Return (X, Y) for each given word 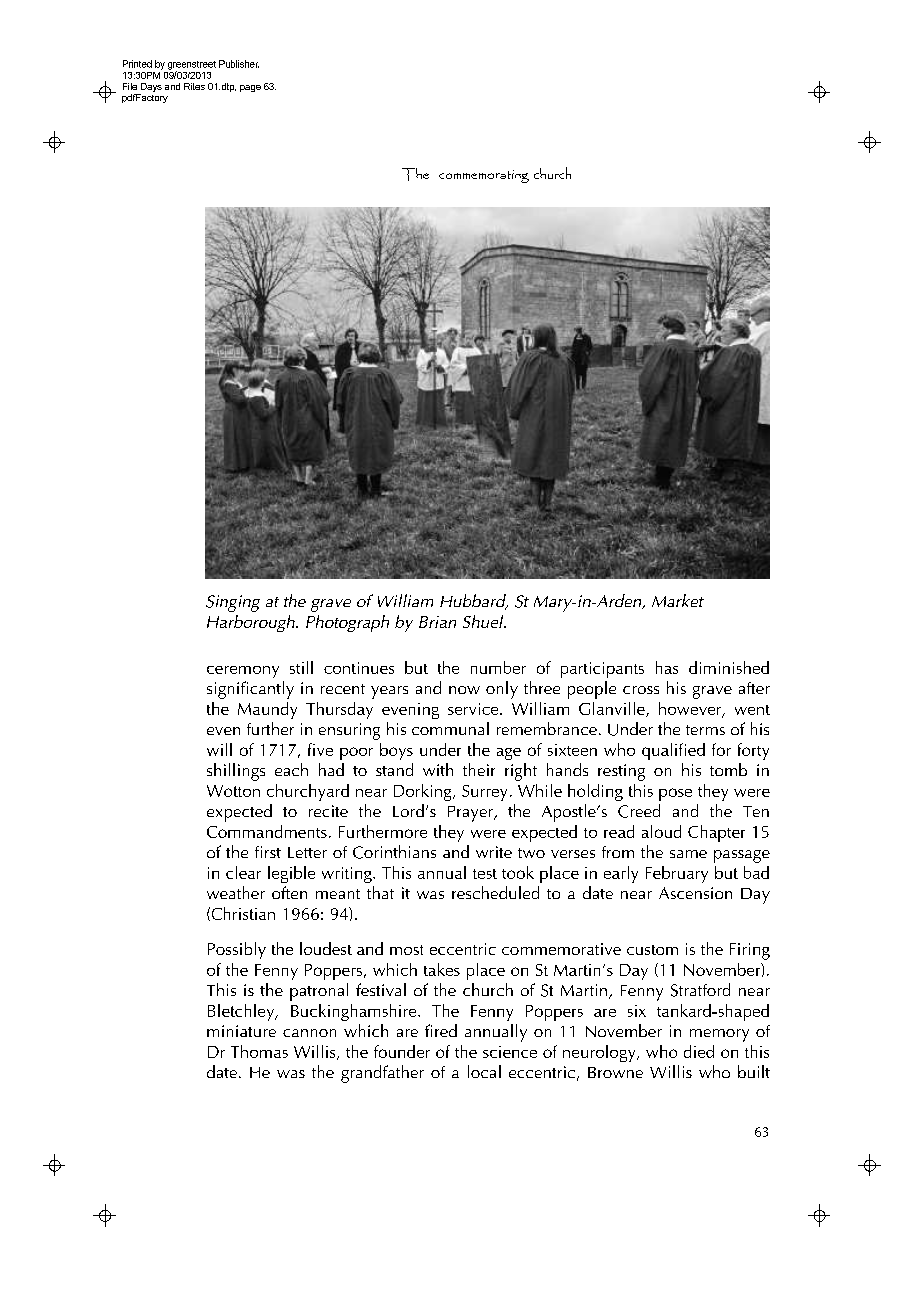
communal (450, 728)
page (250, 88)
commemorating (484, 176)
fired (441, 1030)
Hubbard (474, 602)
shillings (236, 772)
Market (678, 600)
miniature (241, 1031)
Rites (194, 86)
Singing (233, 603)
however (691, 709)
